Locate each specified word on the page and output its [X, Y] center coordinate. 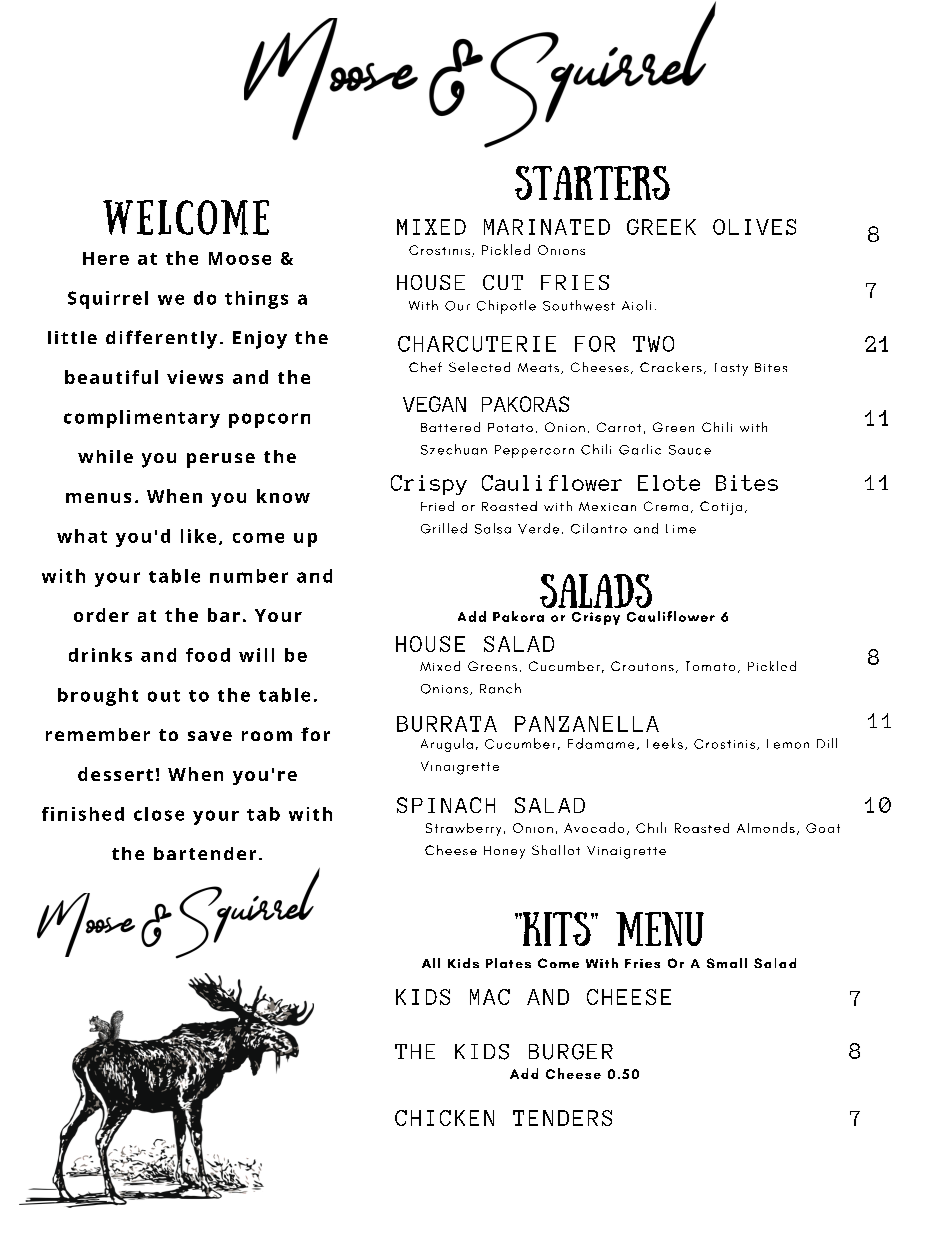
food [208, 655]
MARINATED [547, 227]
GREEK [661, 227]
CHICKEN [444, 1118]
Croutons [642, 666]
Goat [823, 828]
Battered [450, 427]
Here [106, 258]
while [105, 456]
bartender [205, 853]
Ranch [500, 688]
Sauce [690, 450]
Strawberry [463, 829]
